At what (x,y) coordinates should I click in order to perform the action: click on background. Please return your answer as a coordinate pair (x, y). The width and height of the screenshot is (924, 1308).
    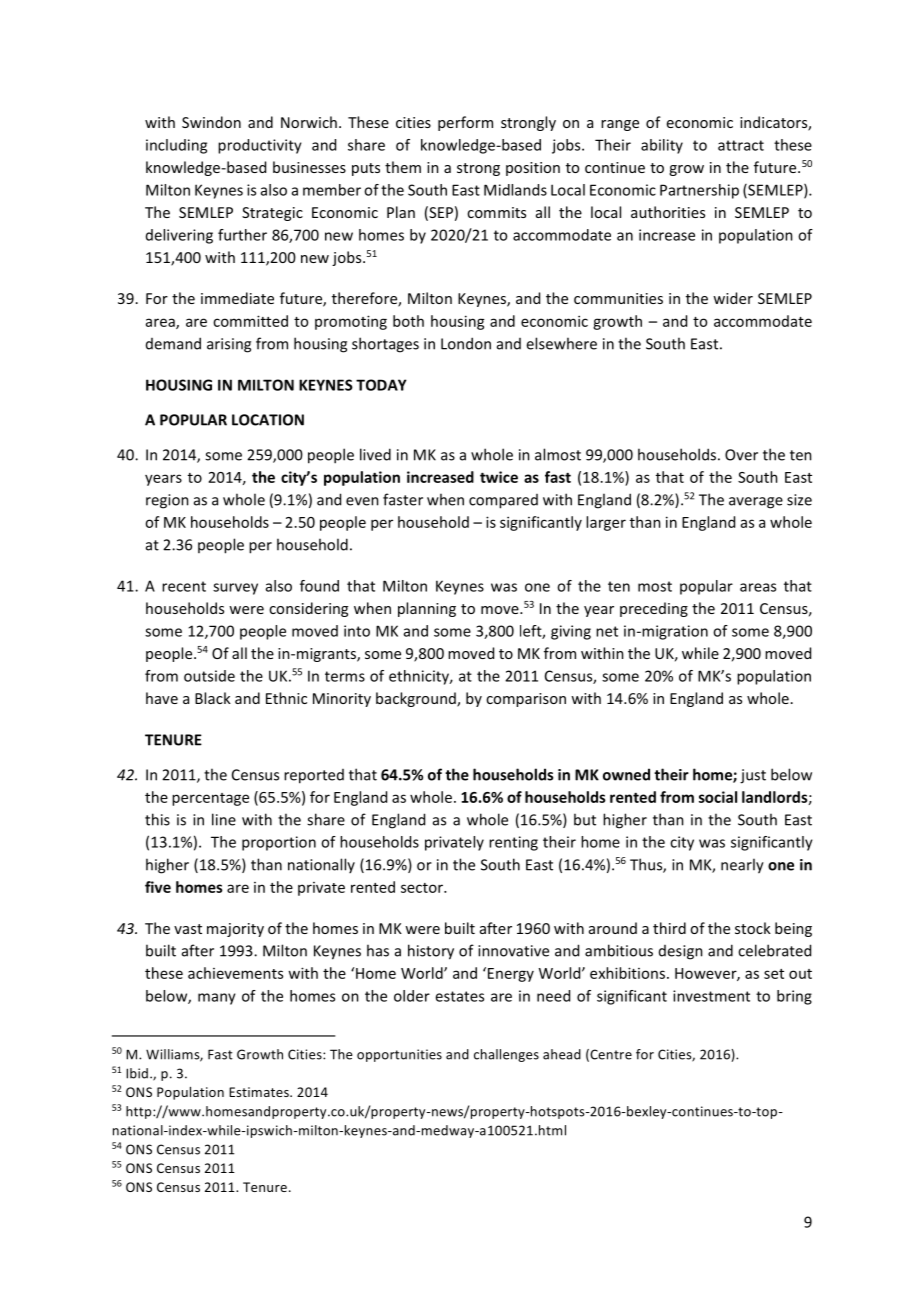
    Looking at the image, I should click on (417, 699).
